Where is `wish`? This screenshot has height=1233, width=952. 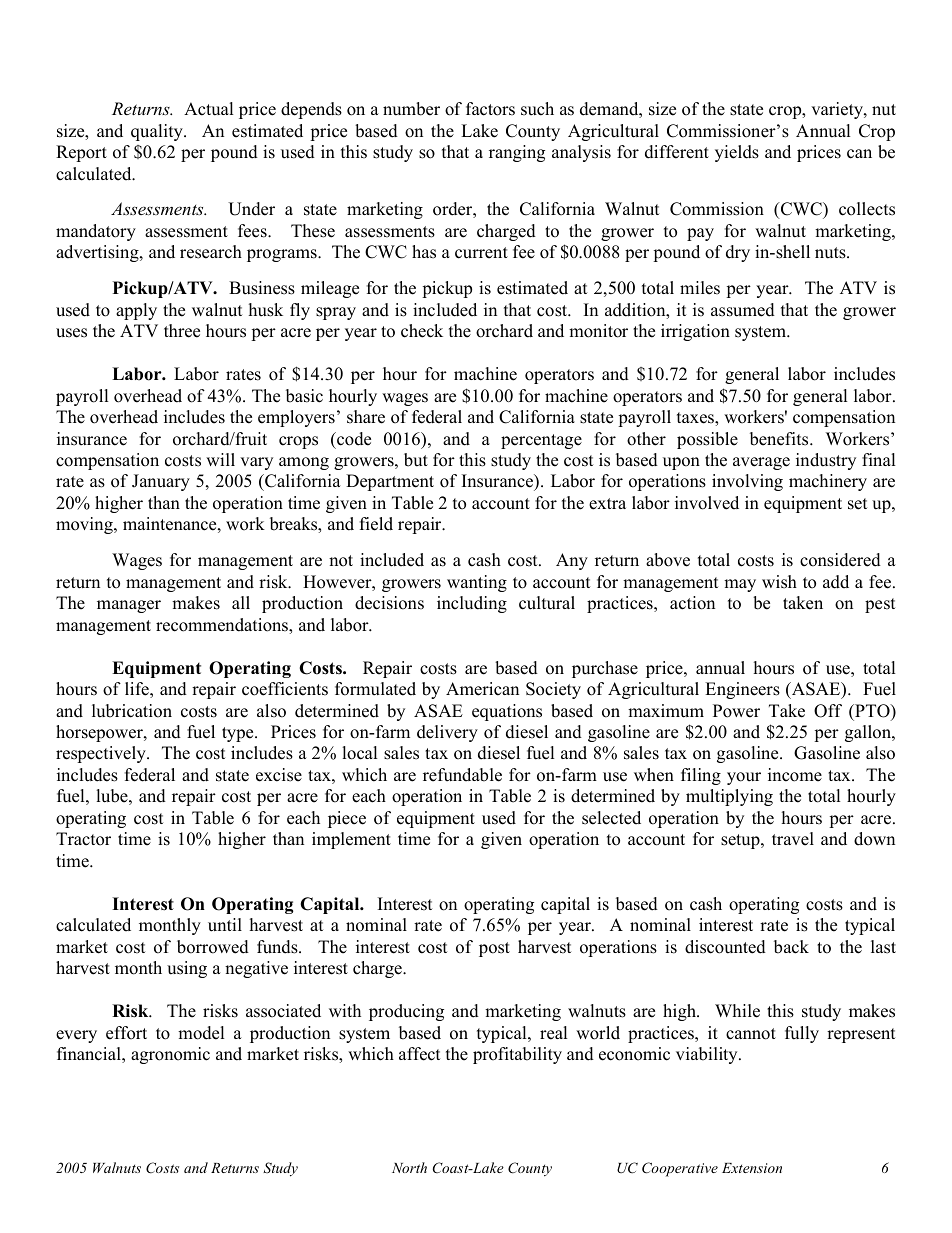 wish is located at coordinates (779, 582).
